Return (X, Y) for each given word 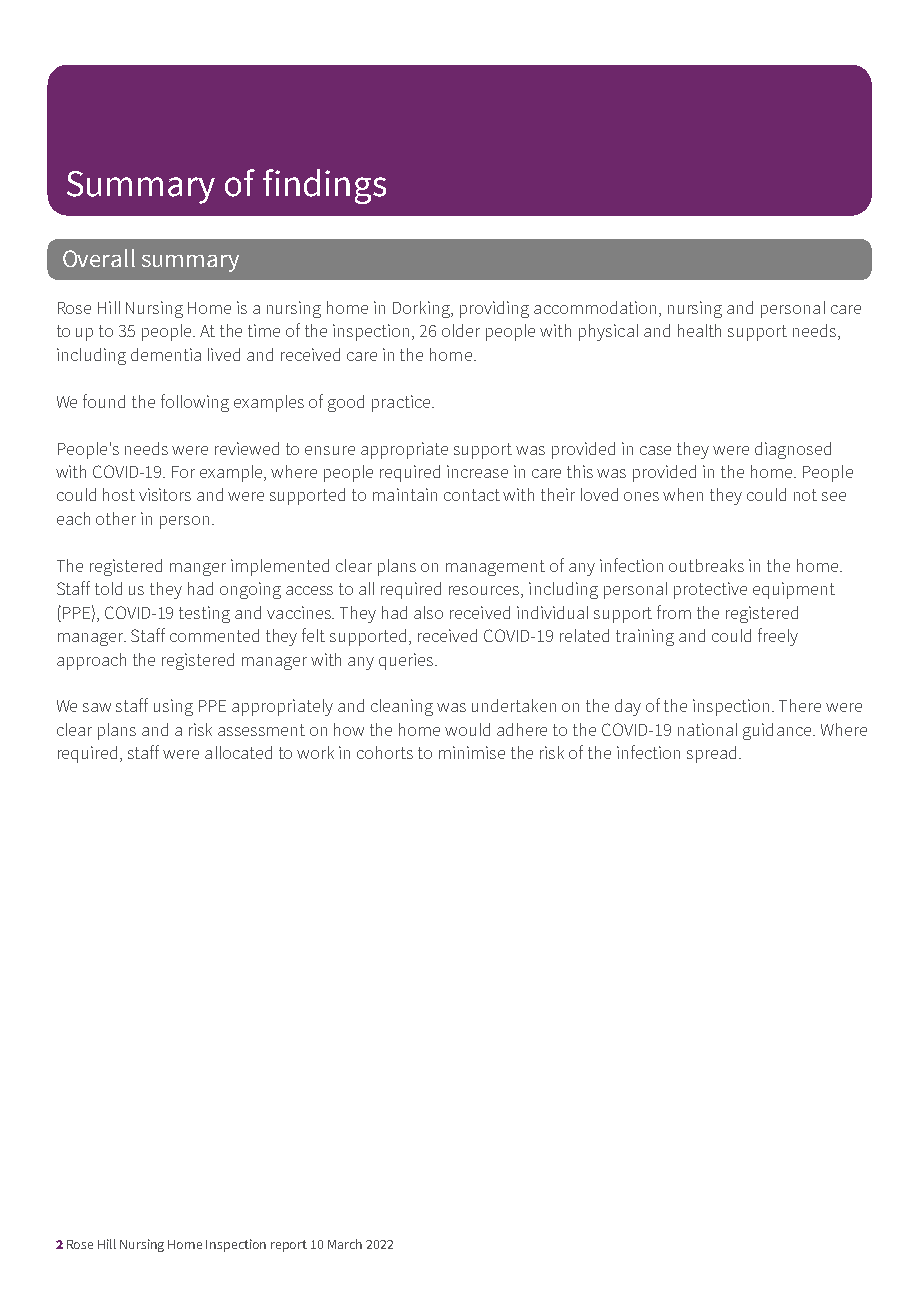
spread (711, 754)
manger (198, 569)
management (495, 568)
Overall (99, 258)
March (345, 1244)
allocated (238, 752)
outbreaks (706, 565)
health (699, 330)
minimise (472, 752)
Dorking (422, 309)
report (289, 1246)
